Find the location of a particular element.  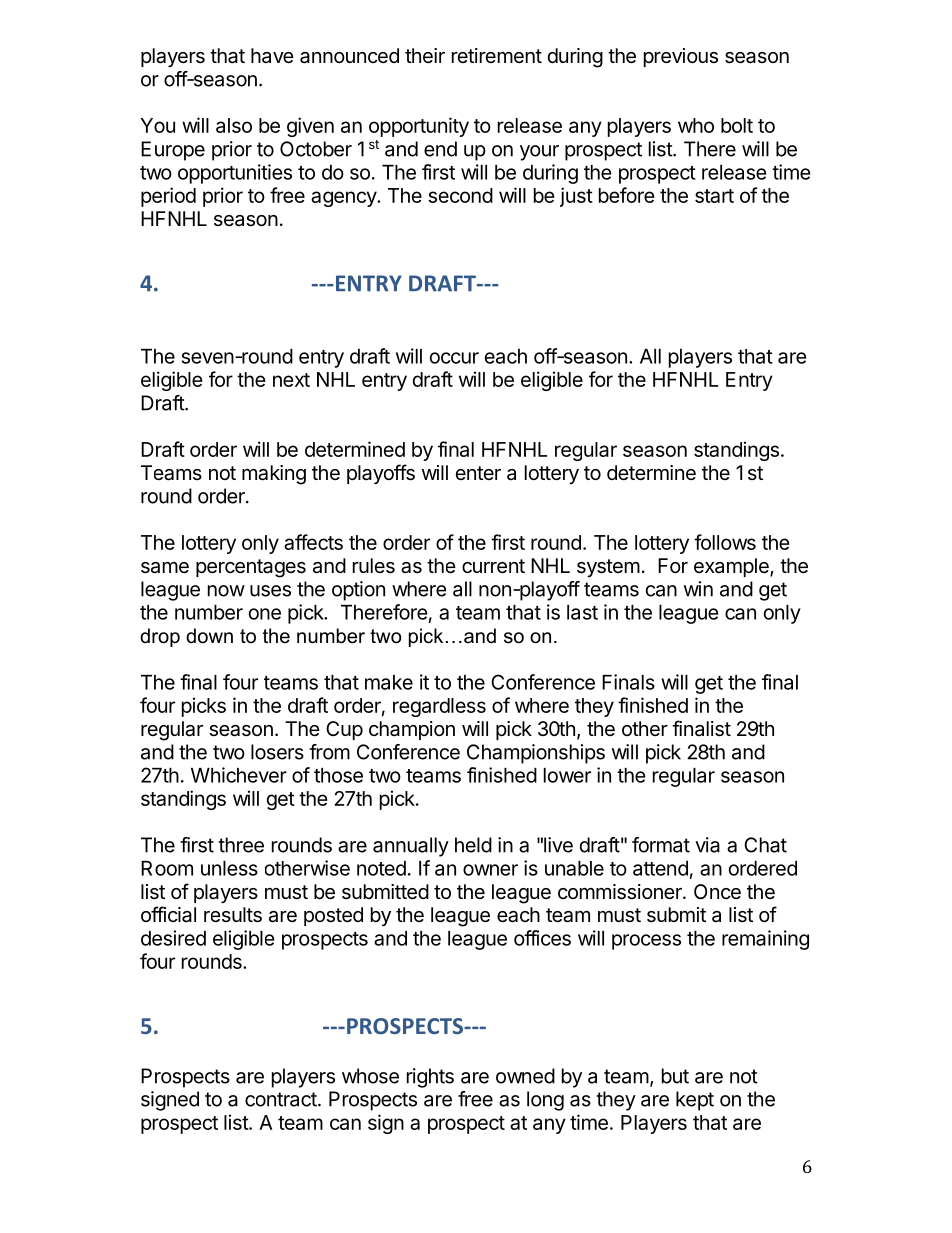

follows is located at coordinates (725, 542).
